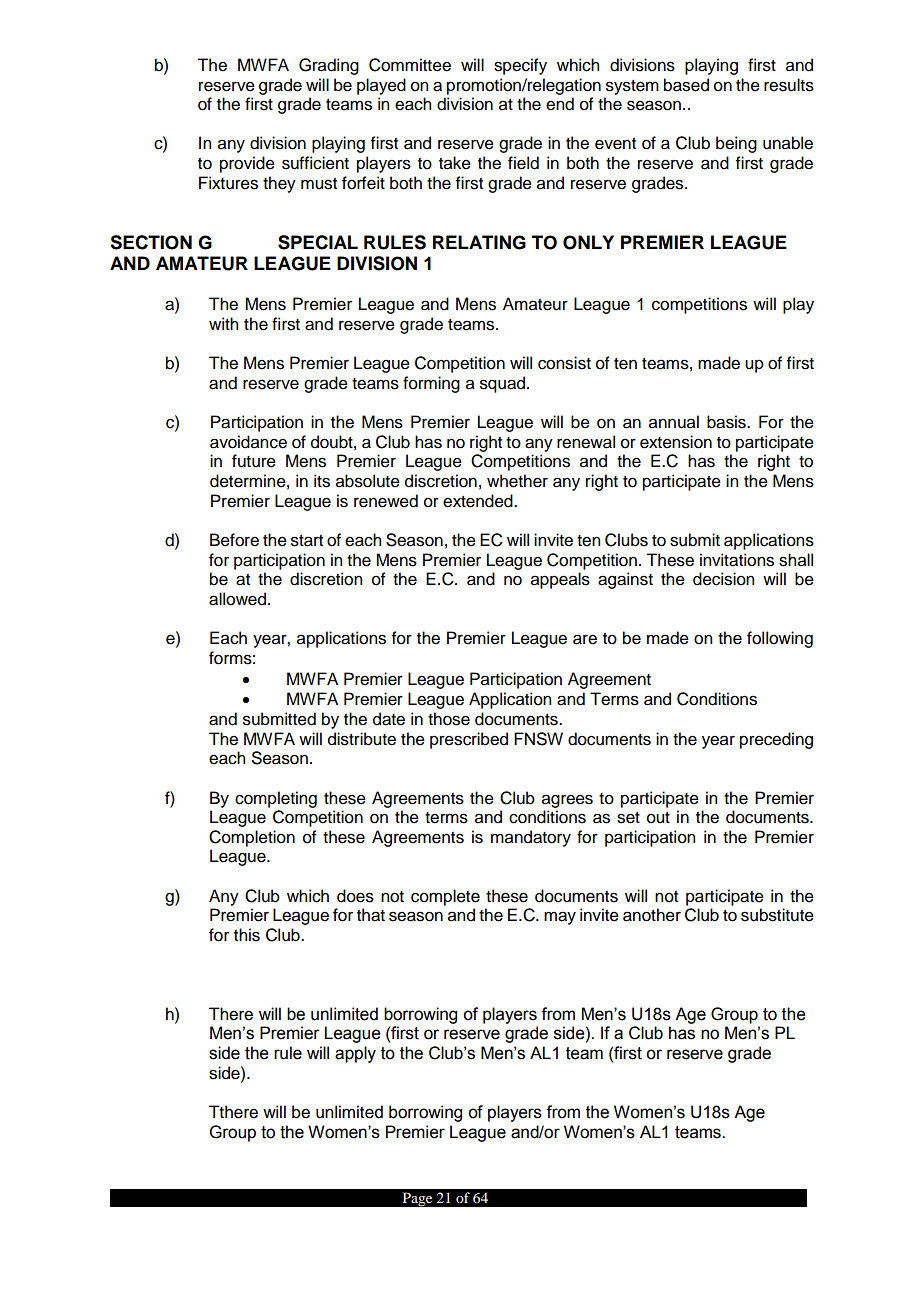 This document has width=924, height=1307. I want to click on specify, so click(520, 66).
